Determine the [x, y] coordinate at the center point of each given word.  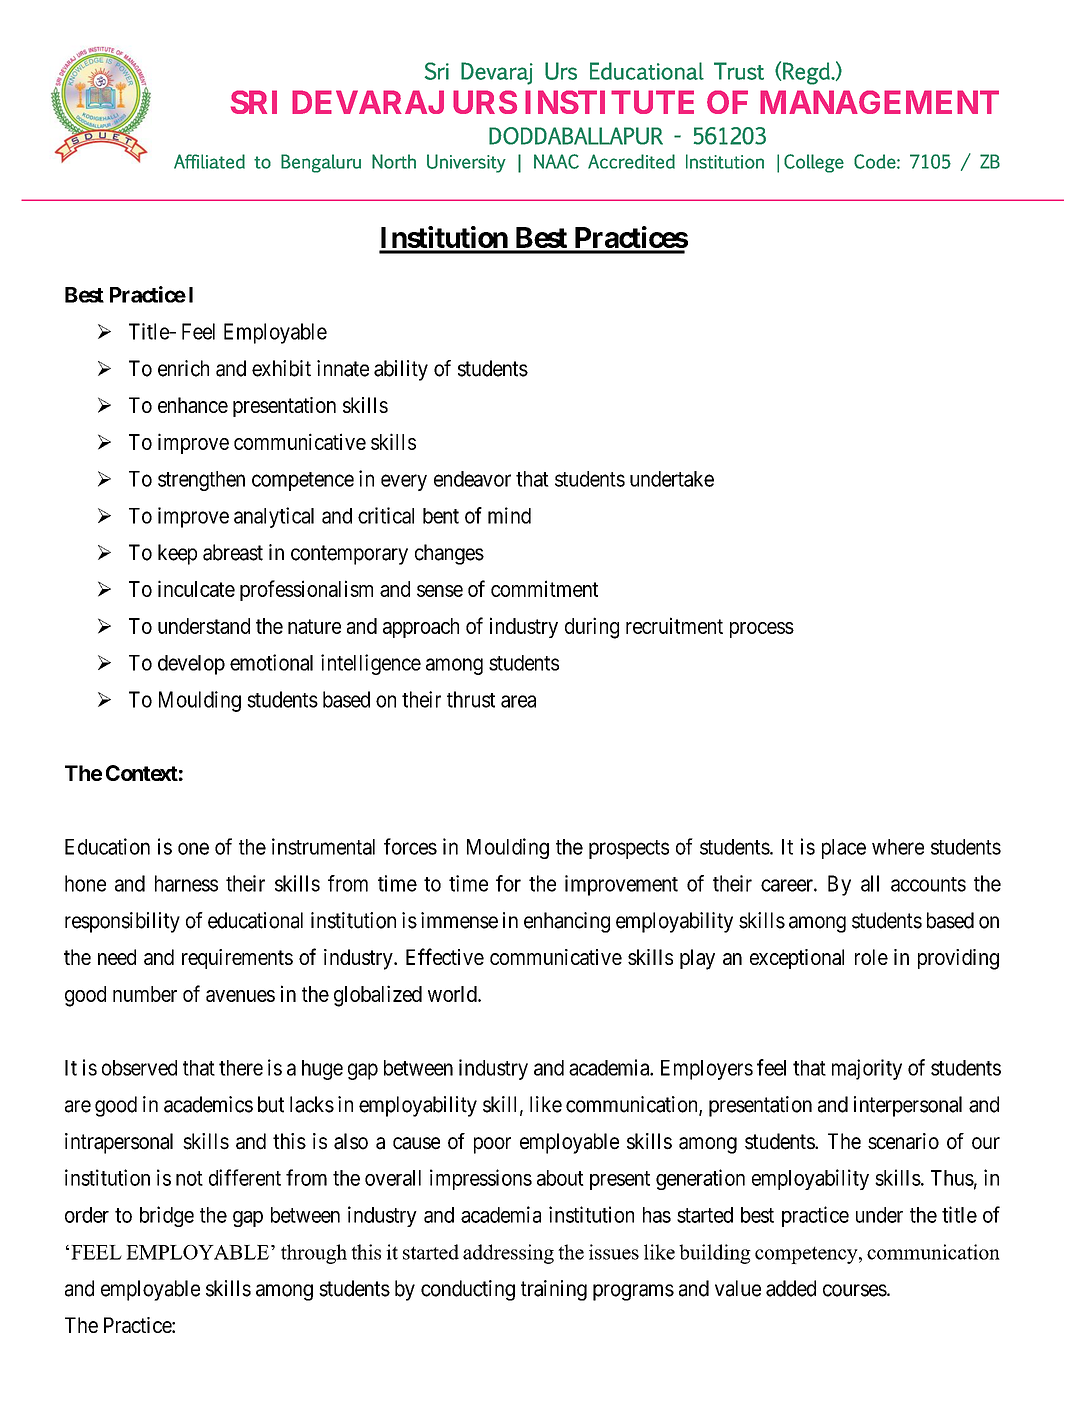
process [762, 630]
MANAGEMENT [879, 102]
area [518, 701]
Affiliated [209, 161]
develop [191, 665]
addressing [508, 1254]
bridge [167, 1216]
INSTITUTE [609, 102]
